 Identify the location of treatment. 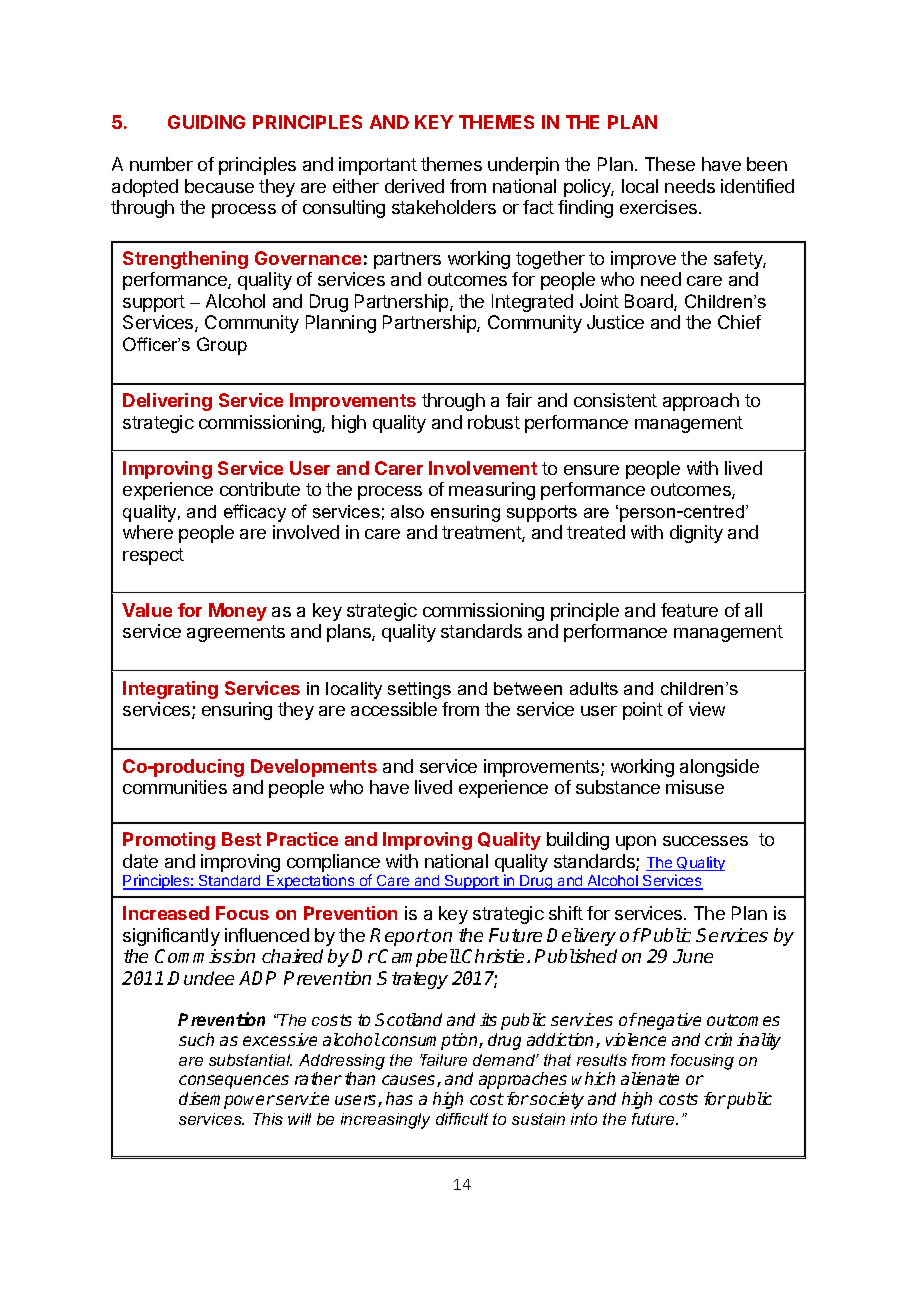
(482, 534).
